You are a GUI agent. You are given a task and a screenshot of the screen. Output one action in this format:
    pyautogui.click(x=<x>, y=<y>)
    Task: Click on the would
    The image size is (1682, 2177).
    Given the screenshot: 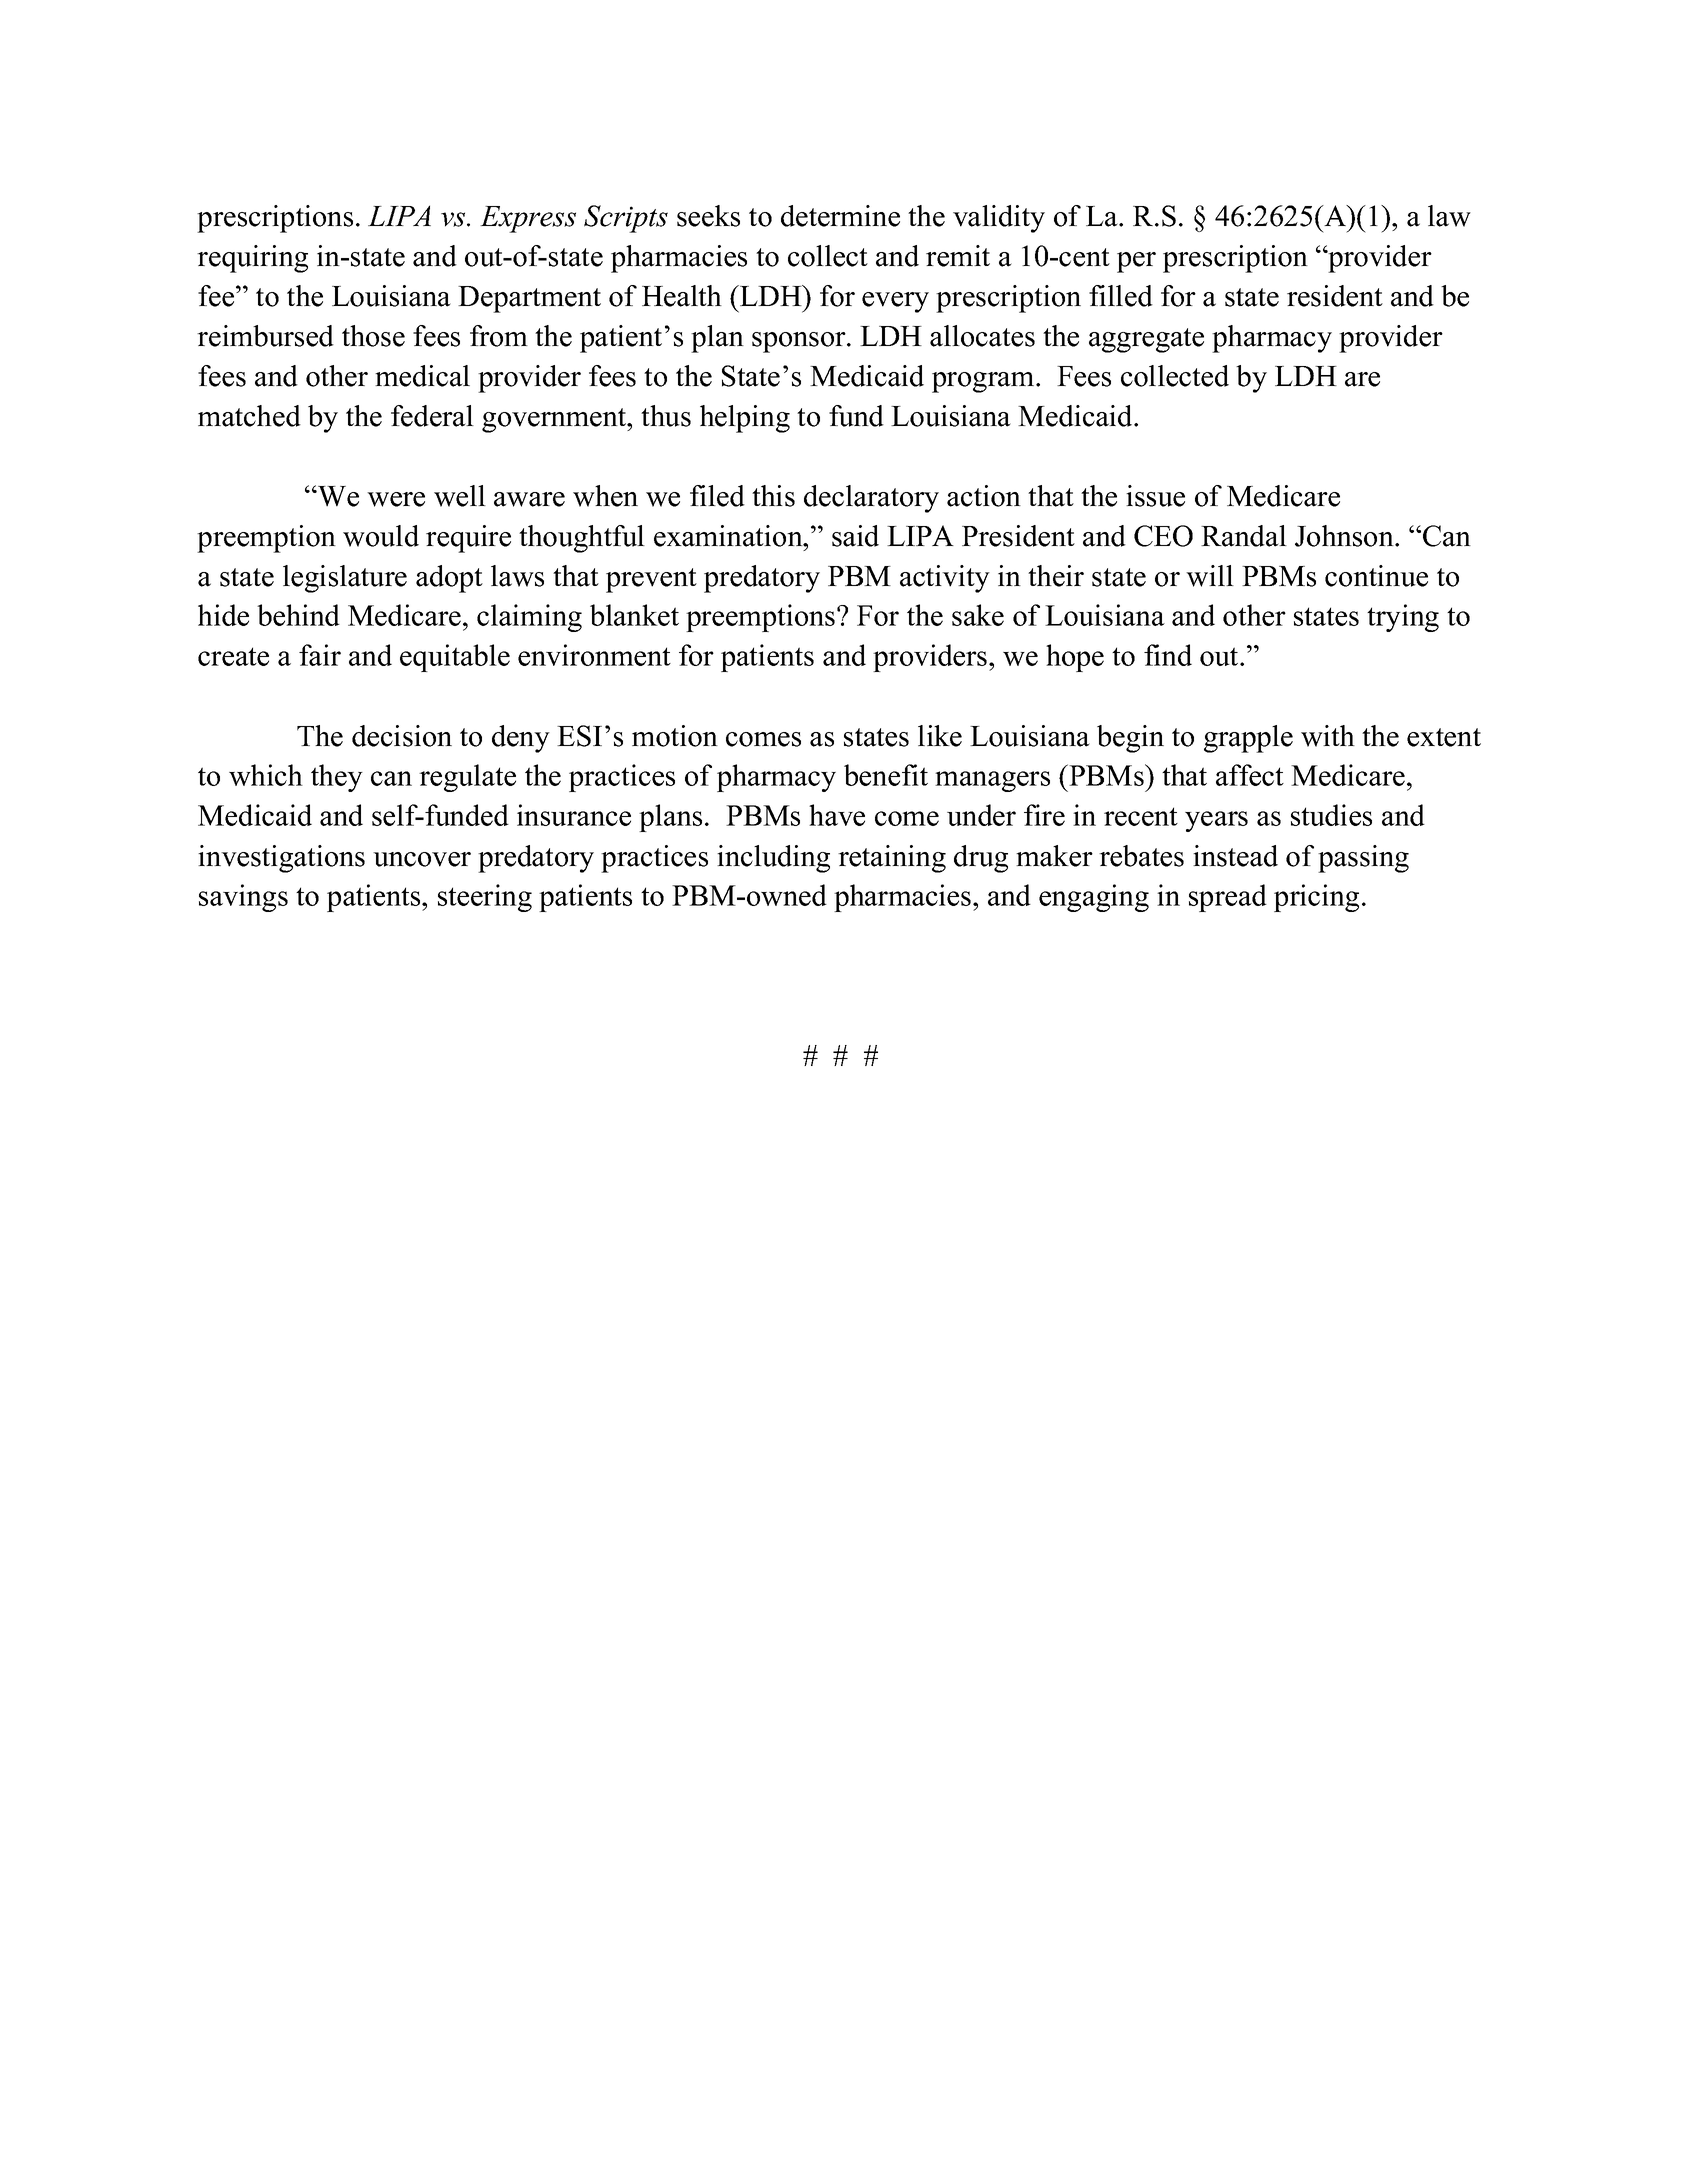 What is the action you would take?
    pyautogui.click(x=381, y=536)
